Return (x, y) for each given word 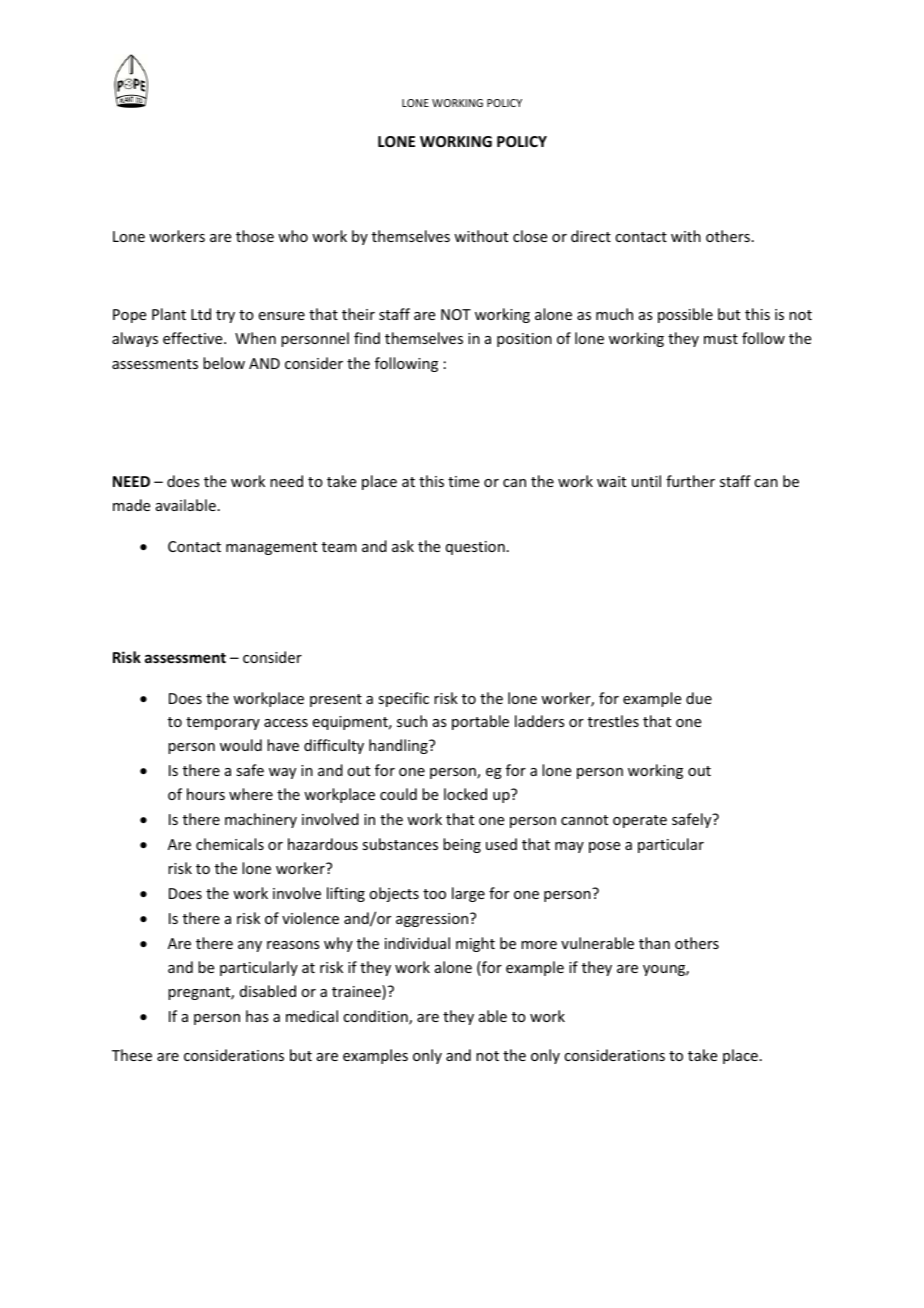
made (131, 505)
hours (206, 794)
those (255, 236)
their (358, 314)
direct (591, 236)
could (398, 794)
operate (640, 821)
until (646, 481)
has (257, 1016)
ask (403, 546)
